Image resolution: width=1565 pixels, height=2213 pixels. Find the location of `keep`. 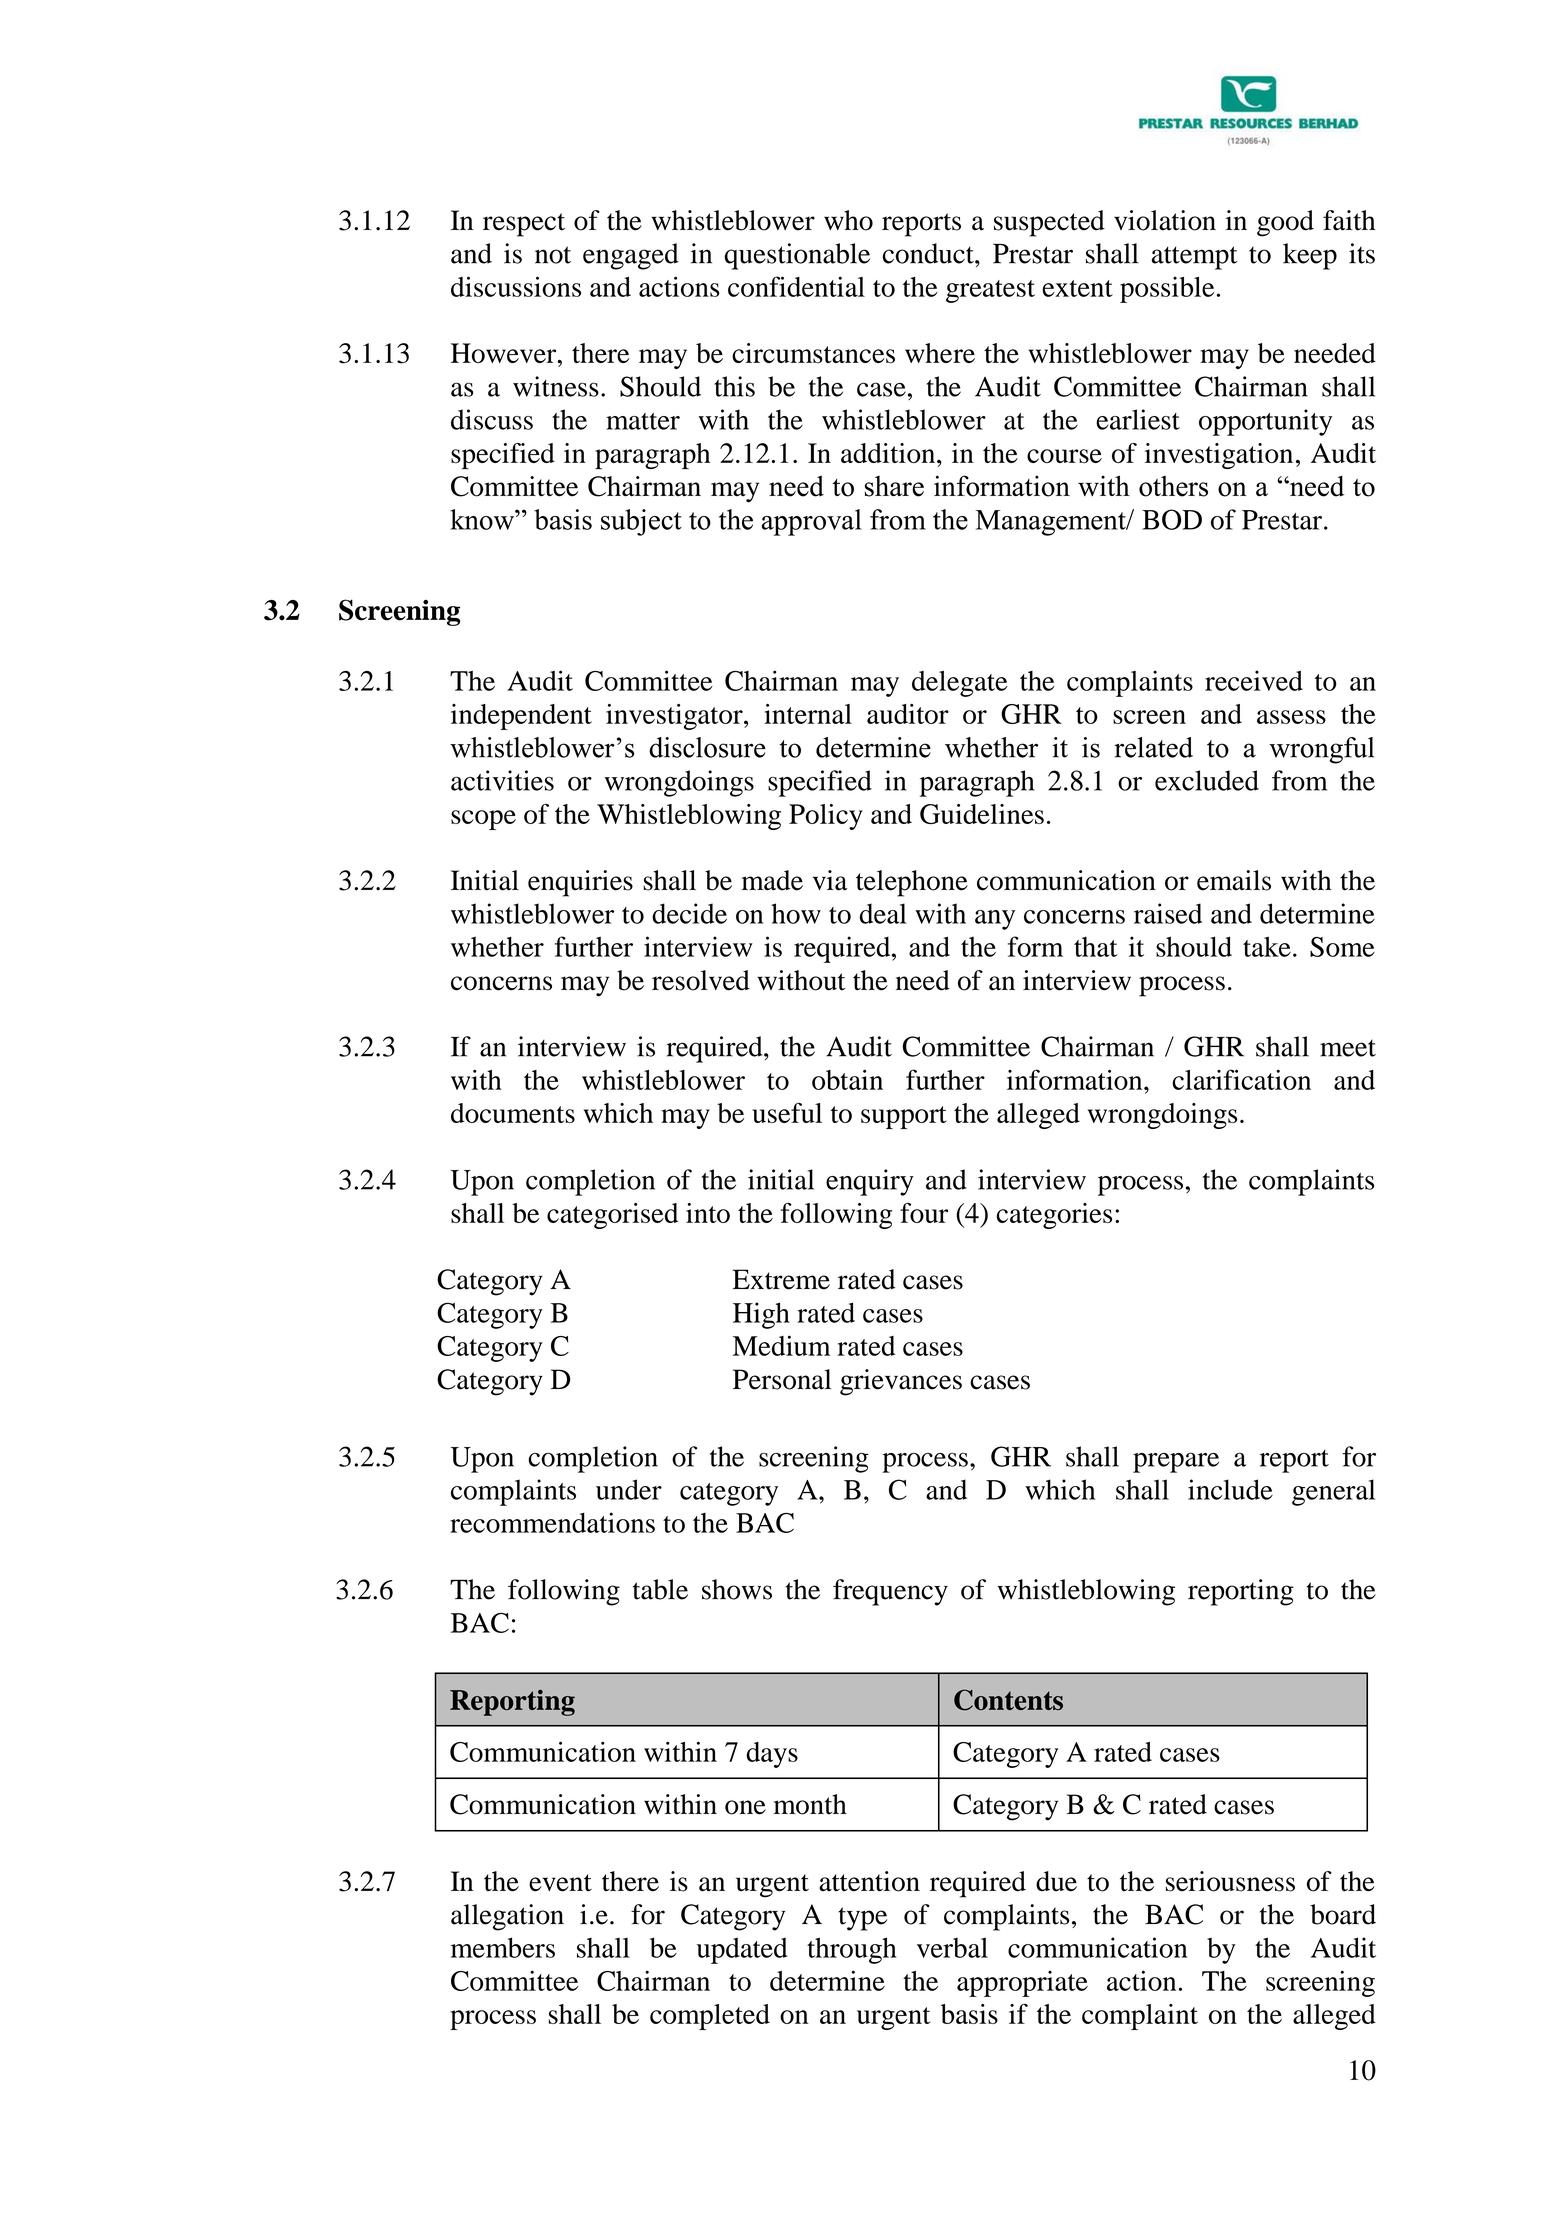

keep is located at coordinates (1310, 256).
